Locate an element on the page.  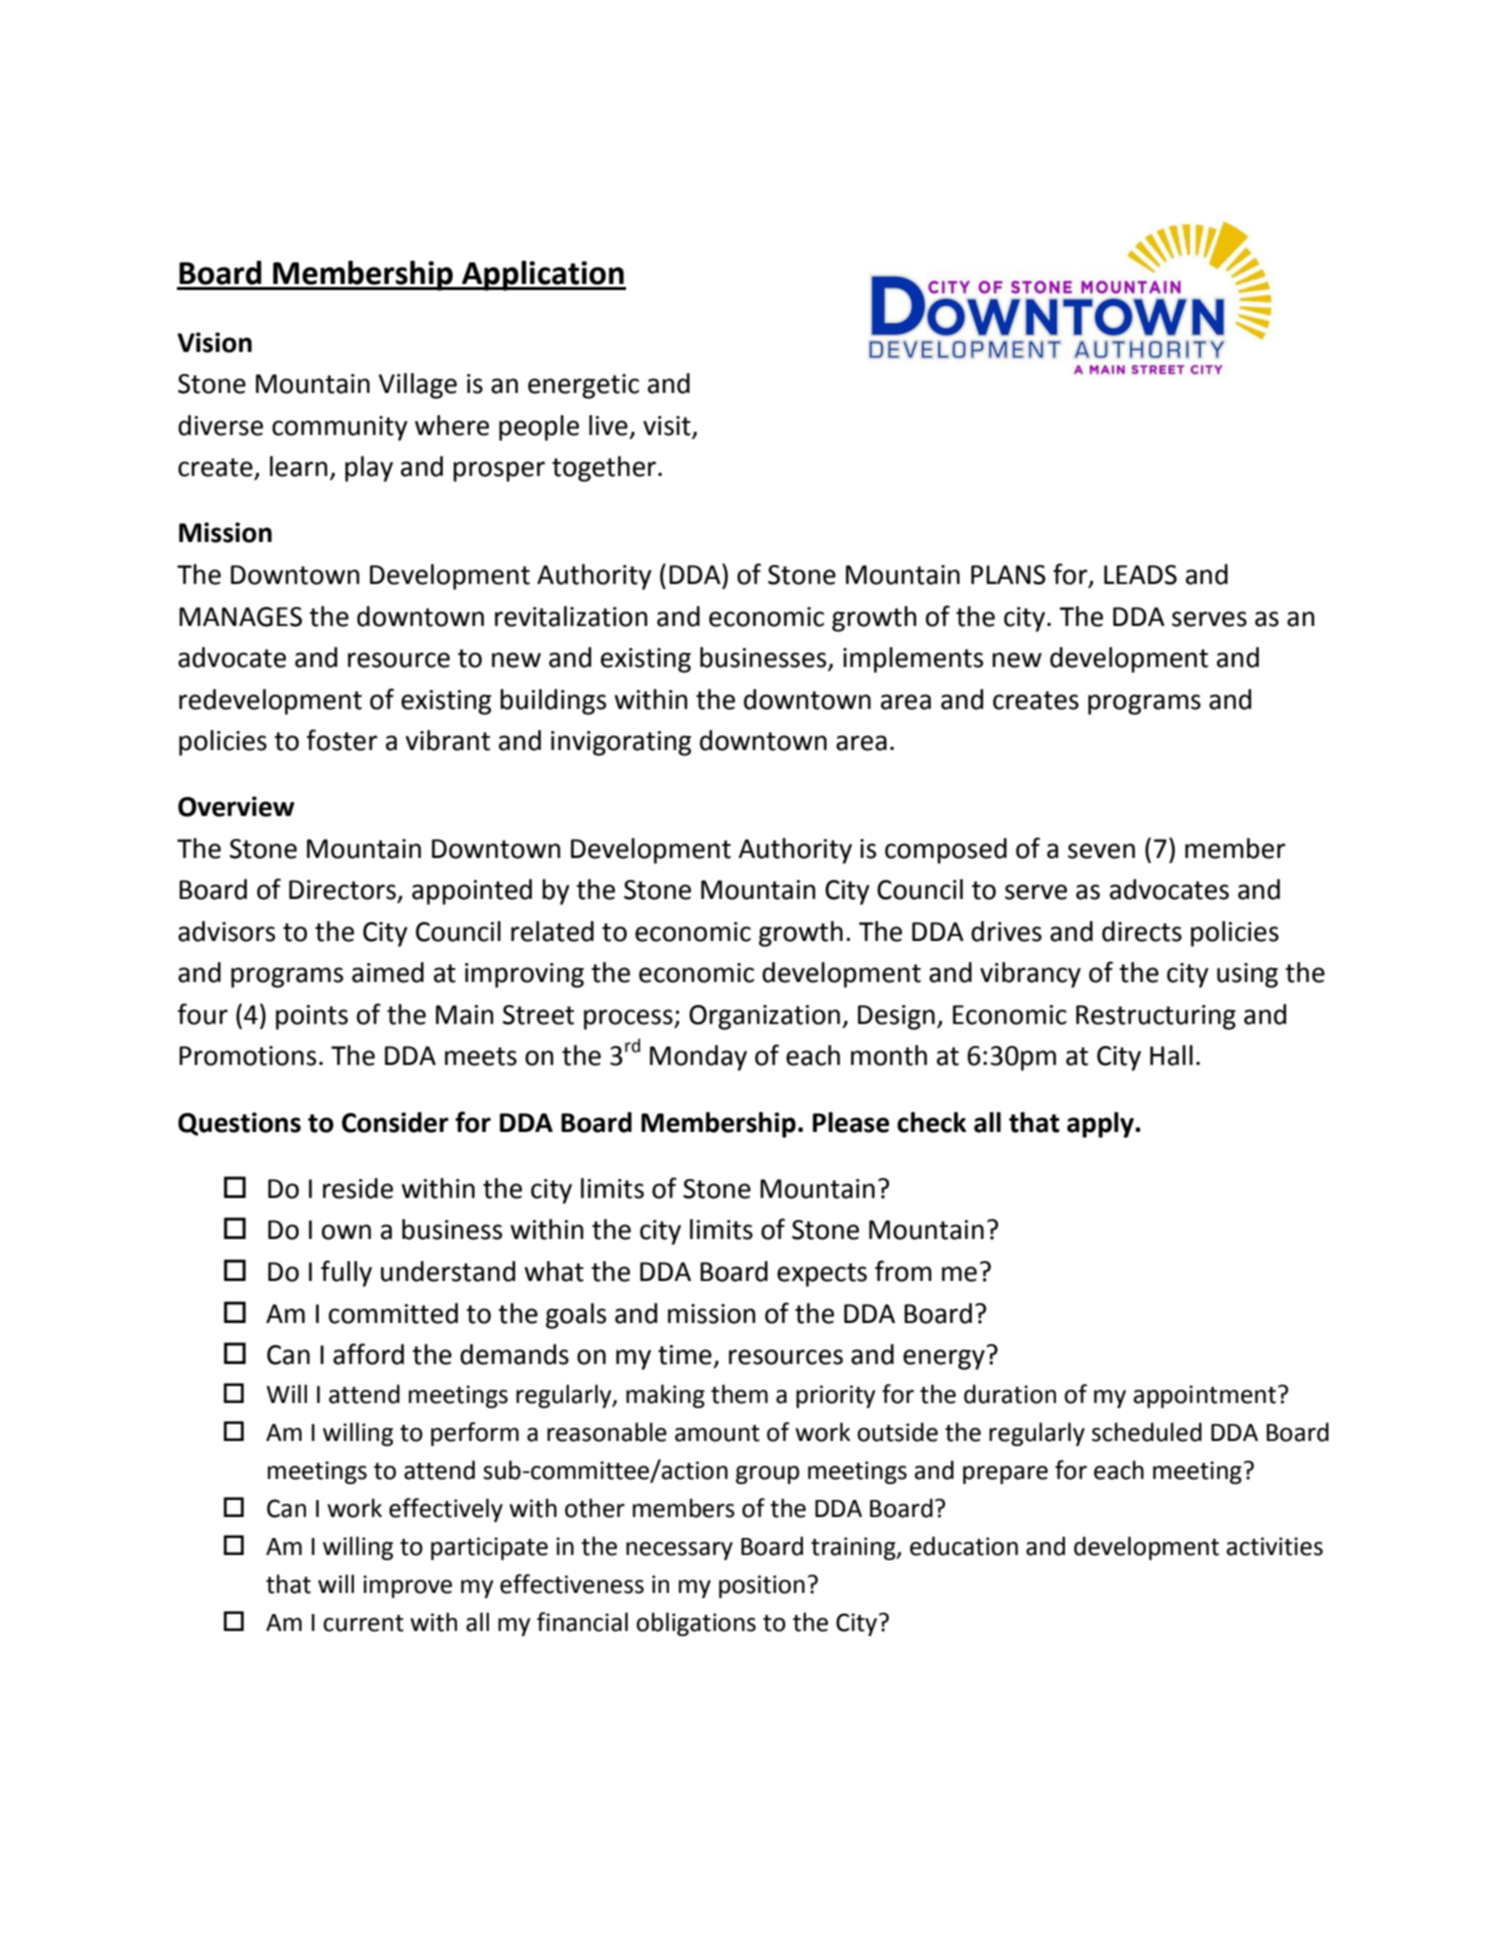
MANAGES is located at coordinates (240, 617).
